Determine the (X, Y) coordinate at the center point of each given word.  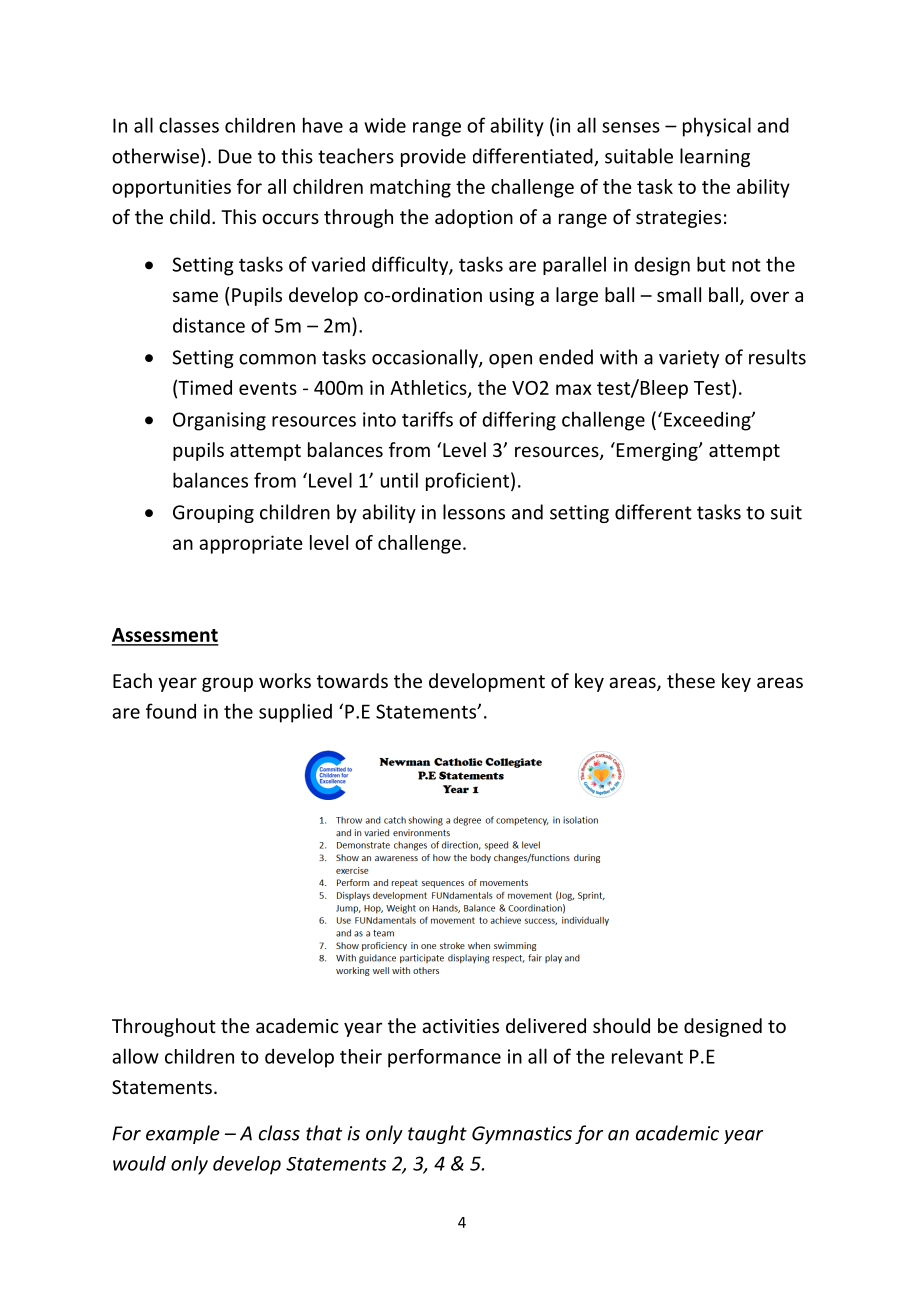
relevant (647, 1056)
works (285, 680)
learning (715, 157)
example (183, 1134)
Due (235, 156)
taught (437, 1134)
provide (433, 157)
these (691, 680)
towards (352, 680)
